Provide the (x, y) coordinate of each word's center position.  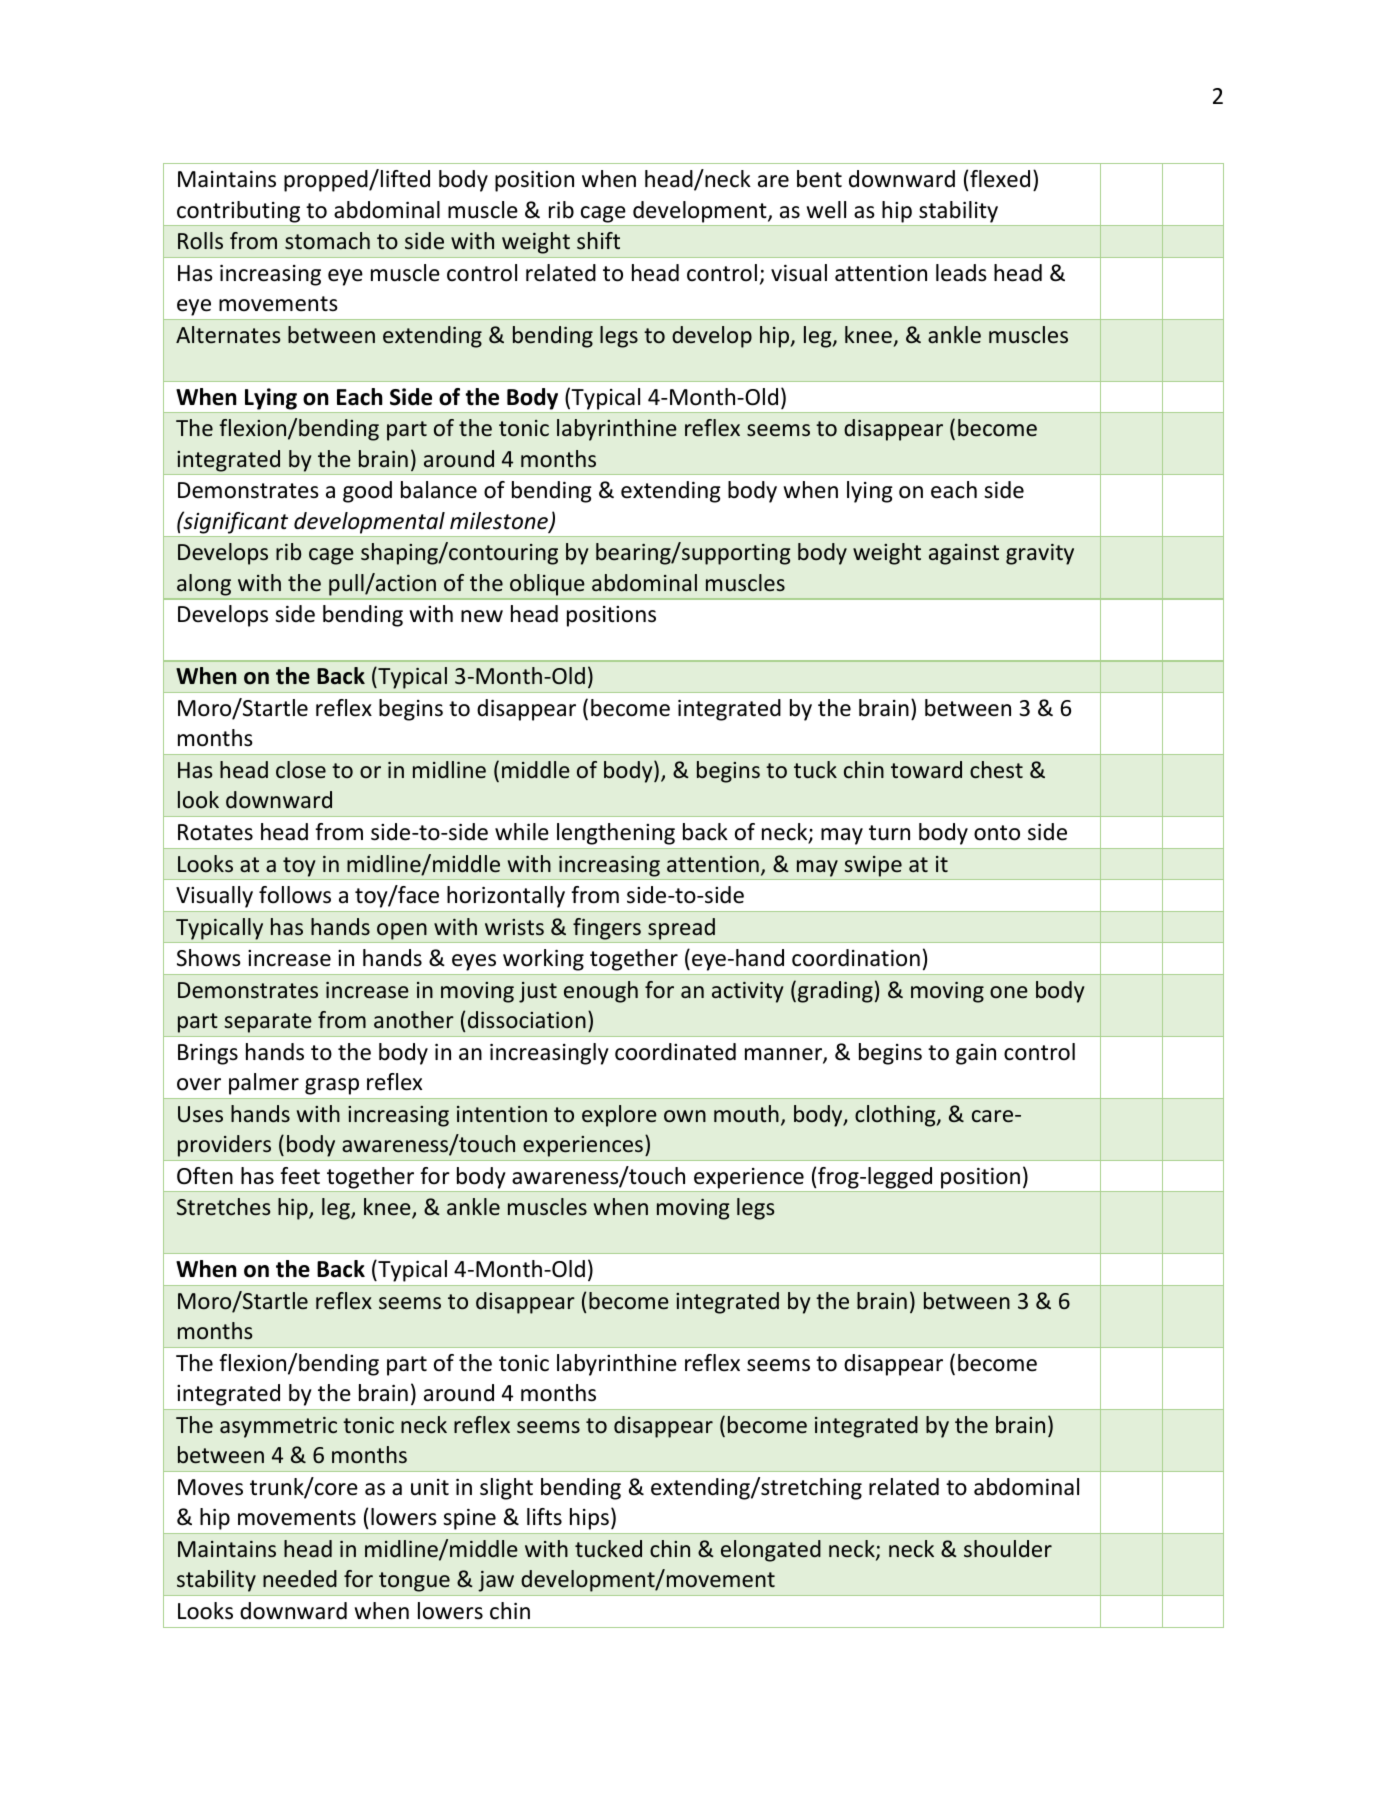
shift (598, 240)
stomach (327, 240)
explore (619, 1116)
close (301, 769)
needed (300, 1579)
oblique (547, 585)
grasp (332, 1086)
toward (926, 769)
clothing (896, 1116)
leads (961, 273)
